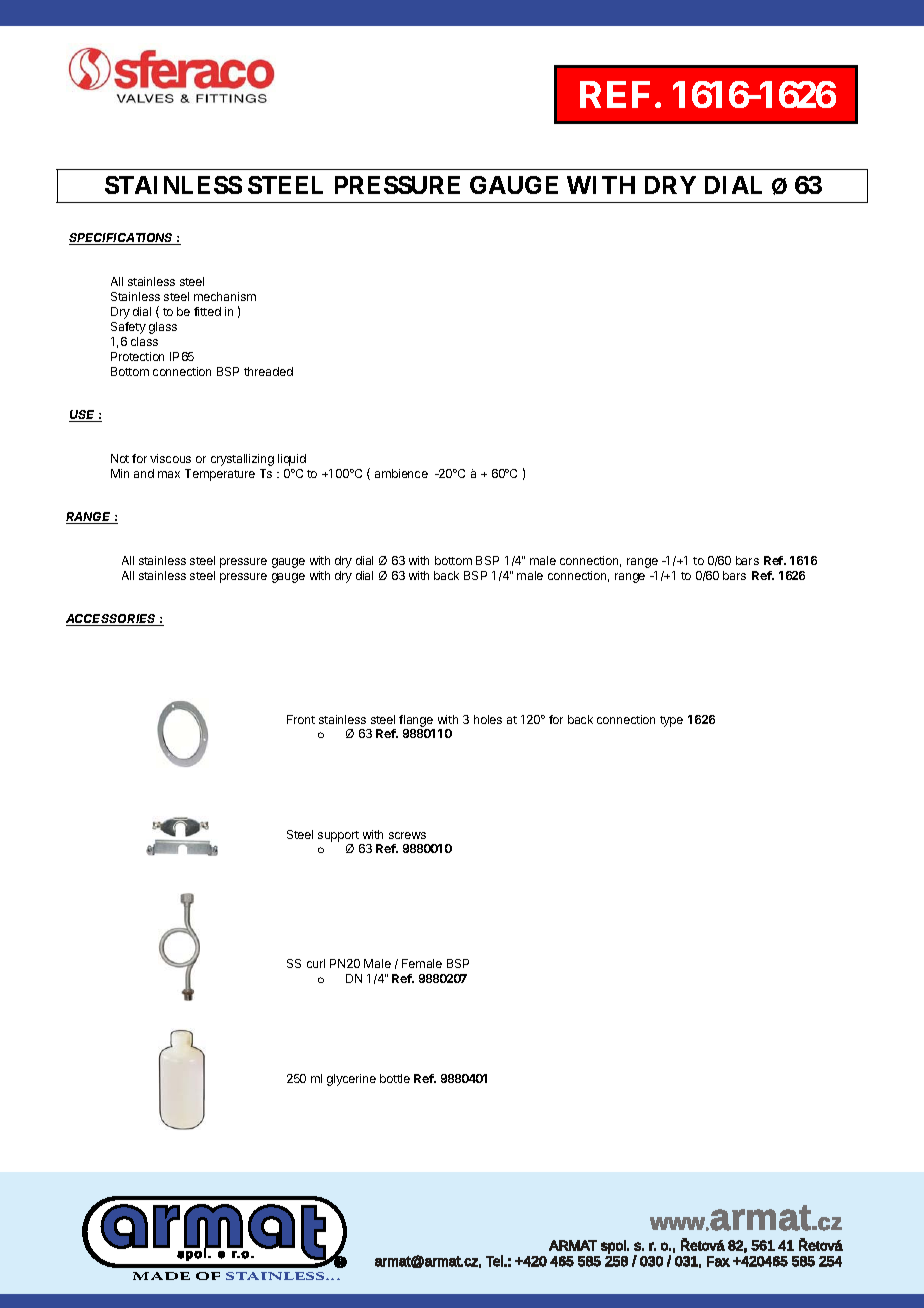 The image size is (924, 1308). What do you see at coordinates (351, 1080) in the screenshot?
I see `glycerine` at bounding box center [351, 1080].
